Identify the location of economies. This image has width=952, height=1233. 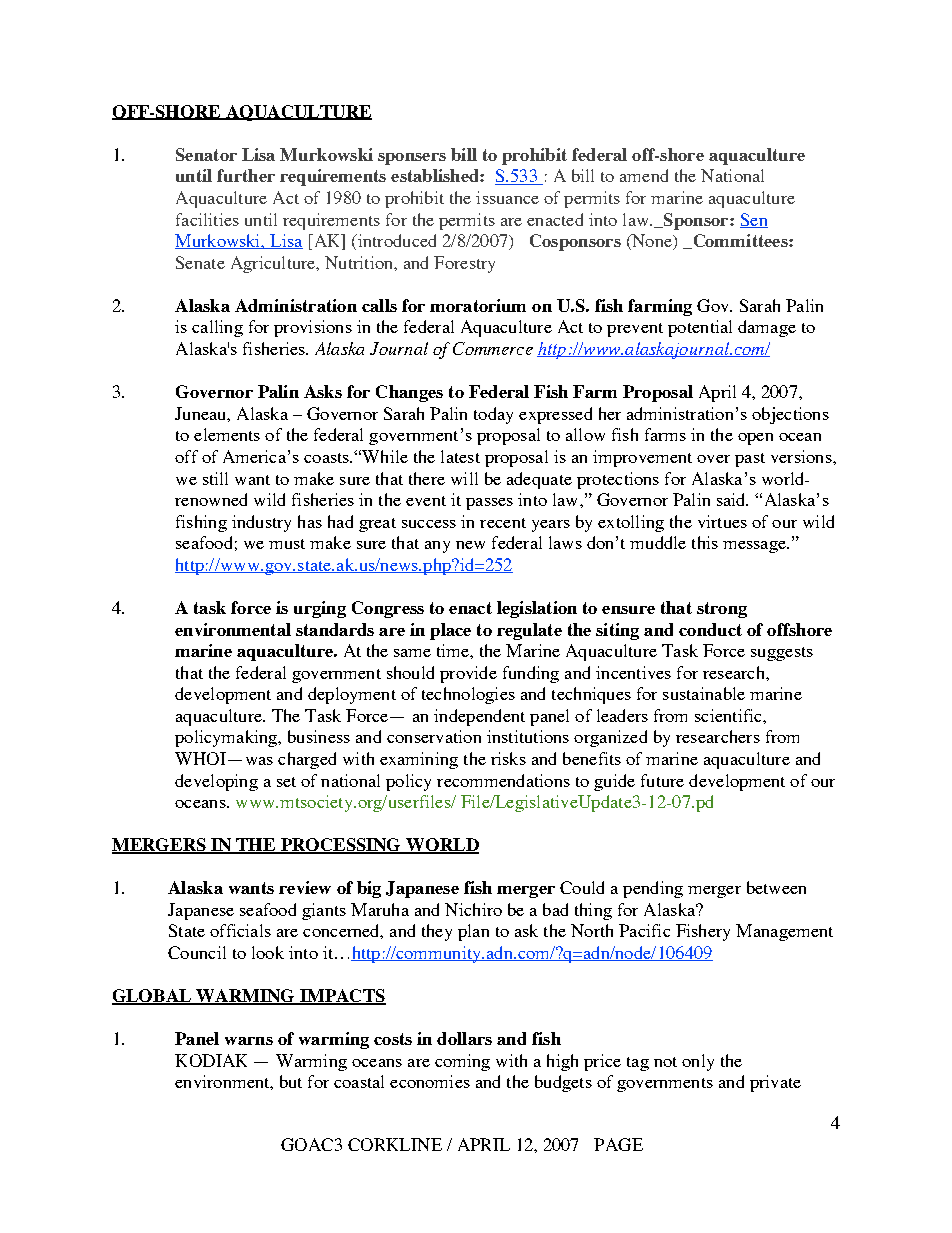
(430, 1081).
